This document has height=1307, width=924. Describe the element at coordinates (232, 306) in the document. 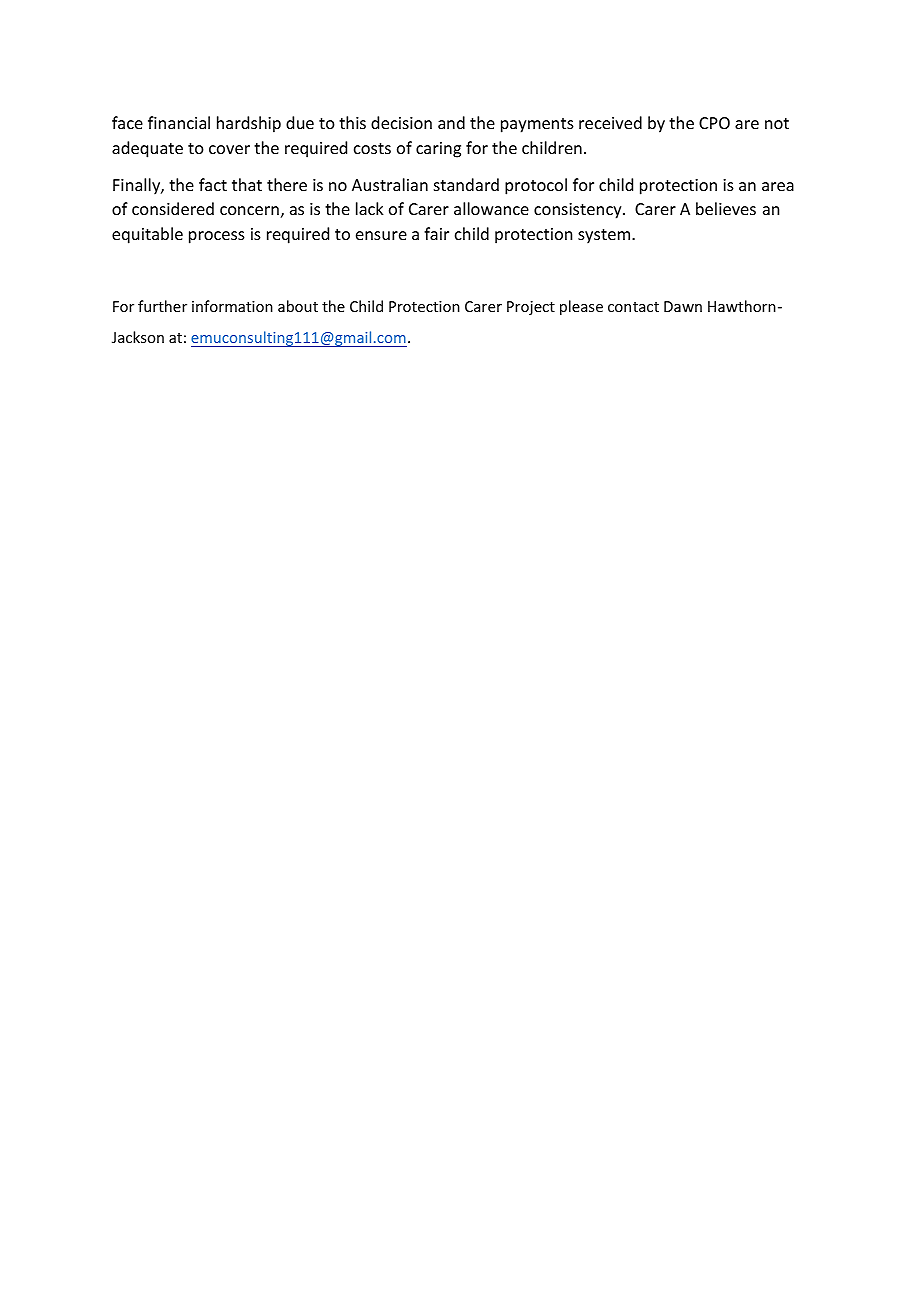

I see `information` at that location.
